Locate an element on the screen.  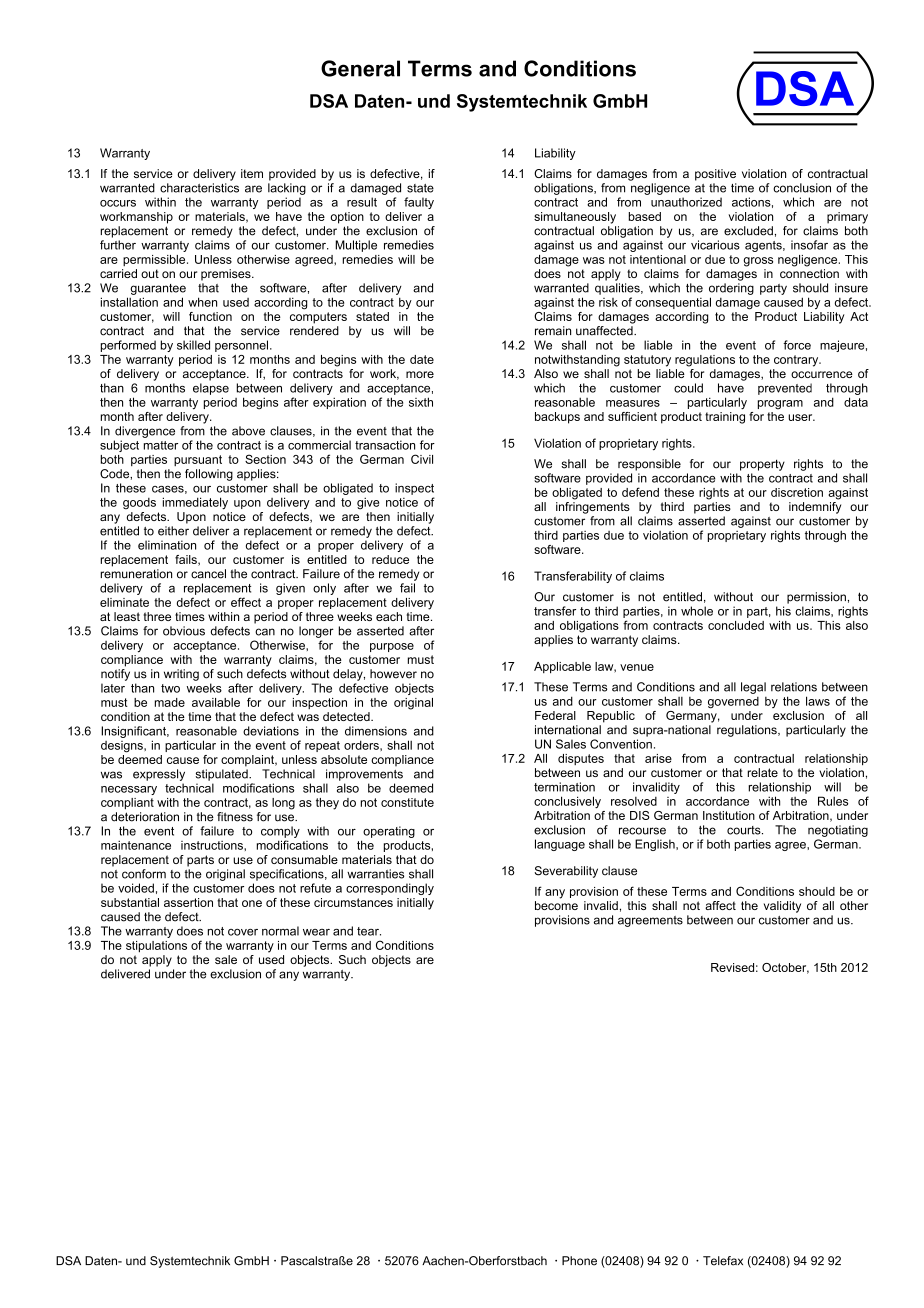
stipulations is located at coordinates (156, 947).
